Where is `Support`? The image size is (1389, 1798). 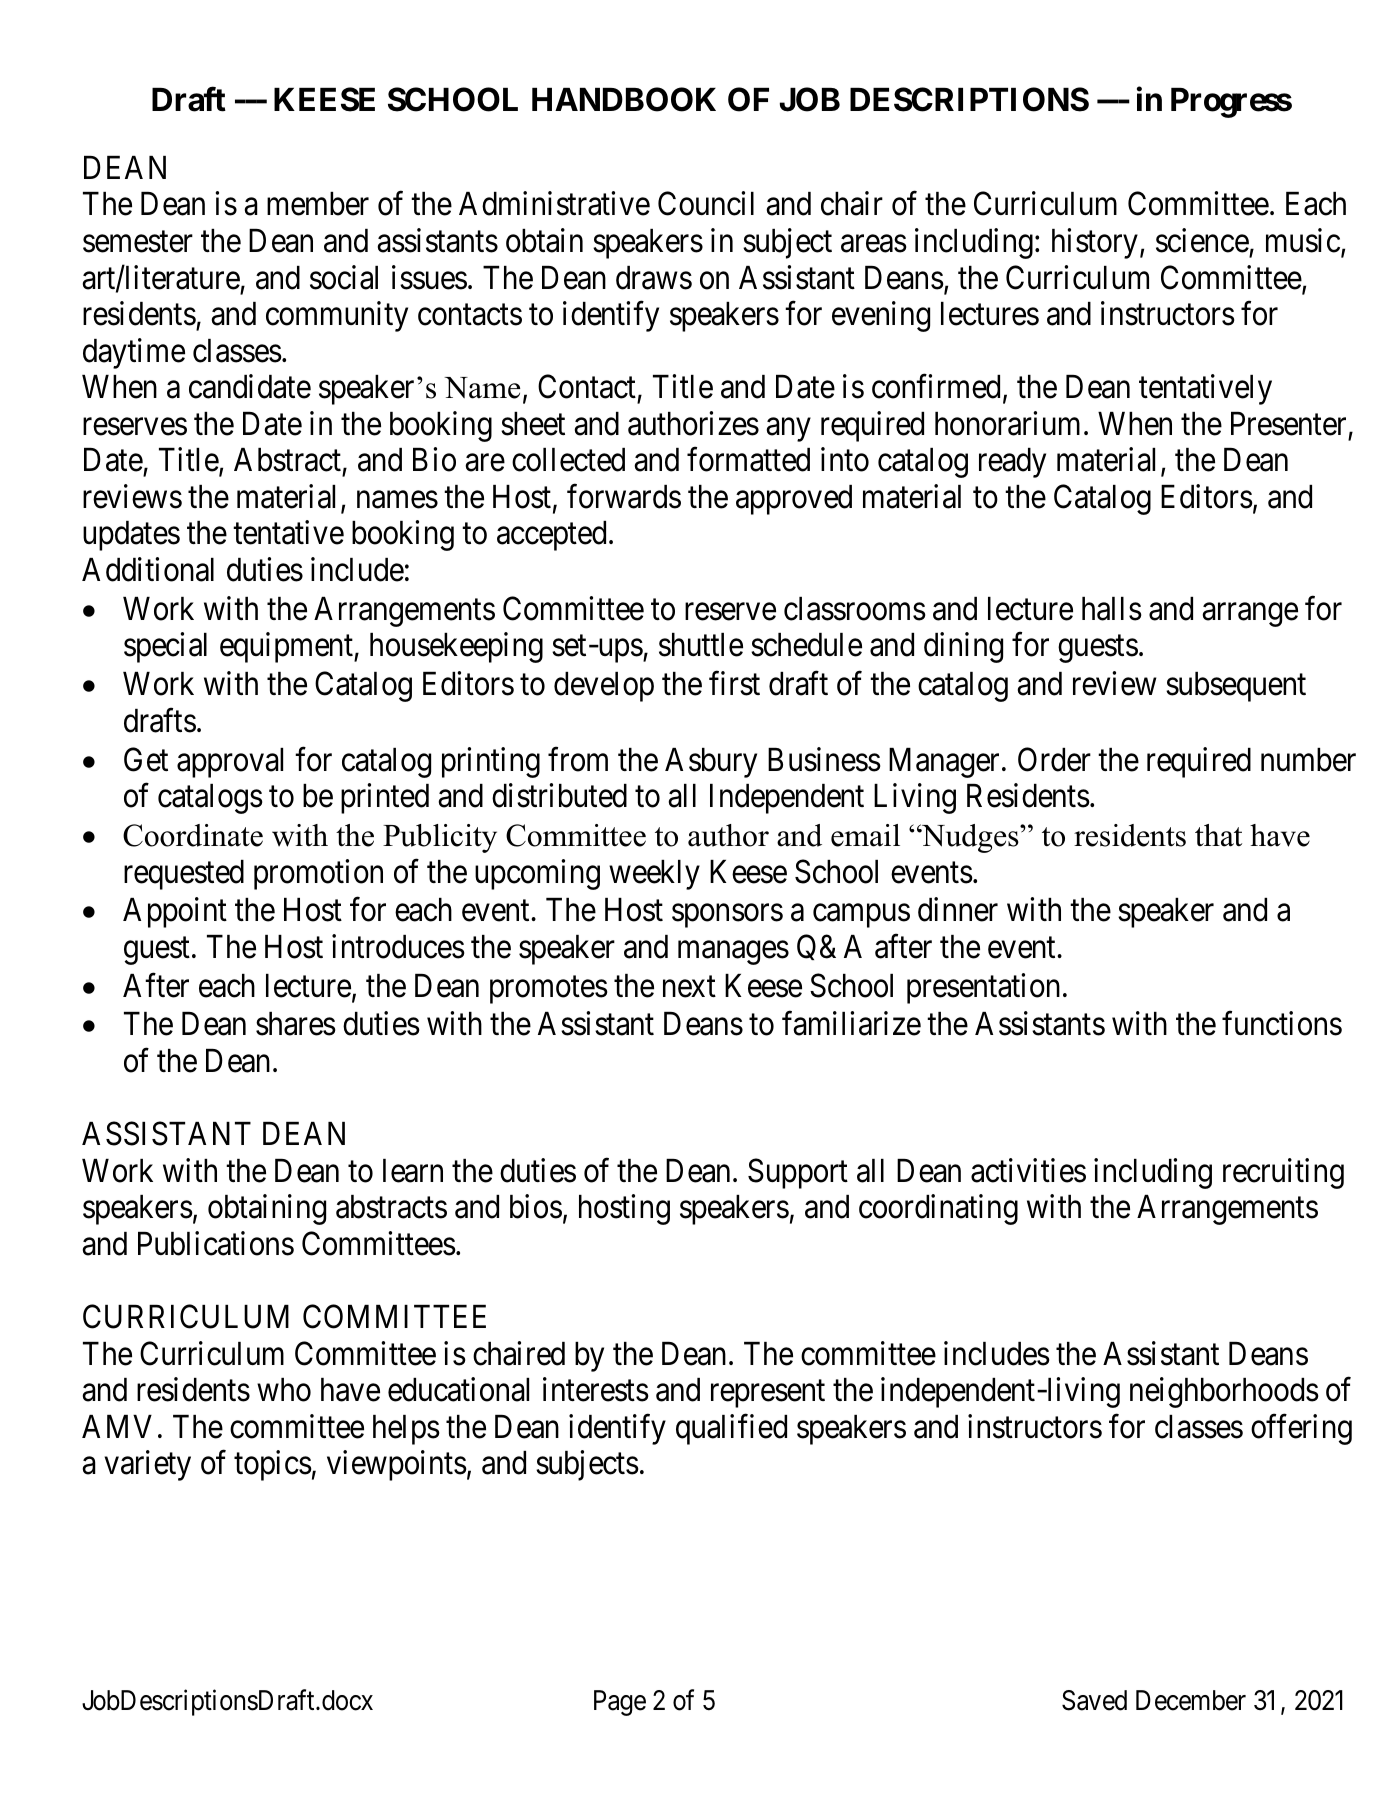 Support is located at coordinates (798, 1173).
